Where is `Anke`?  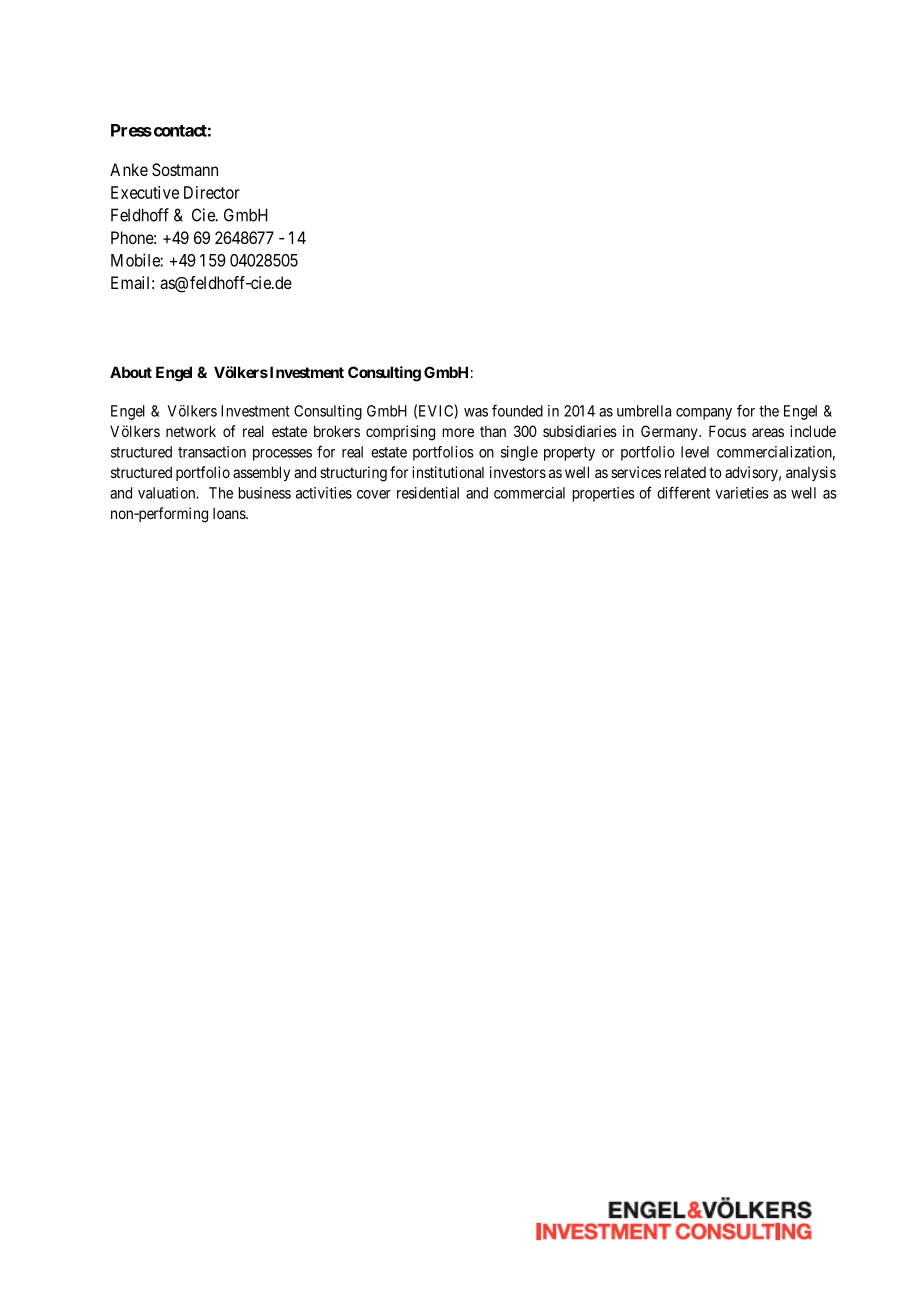
Anke is located at coordinates (129, 169).
